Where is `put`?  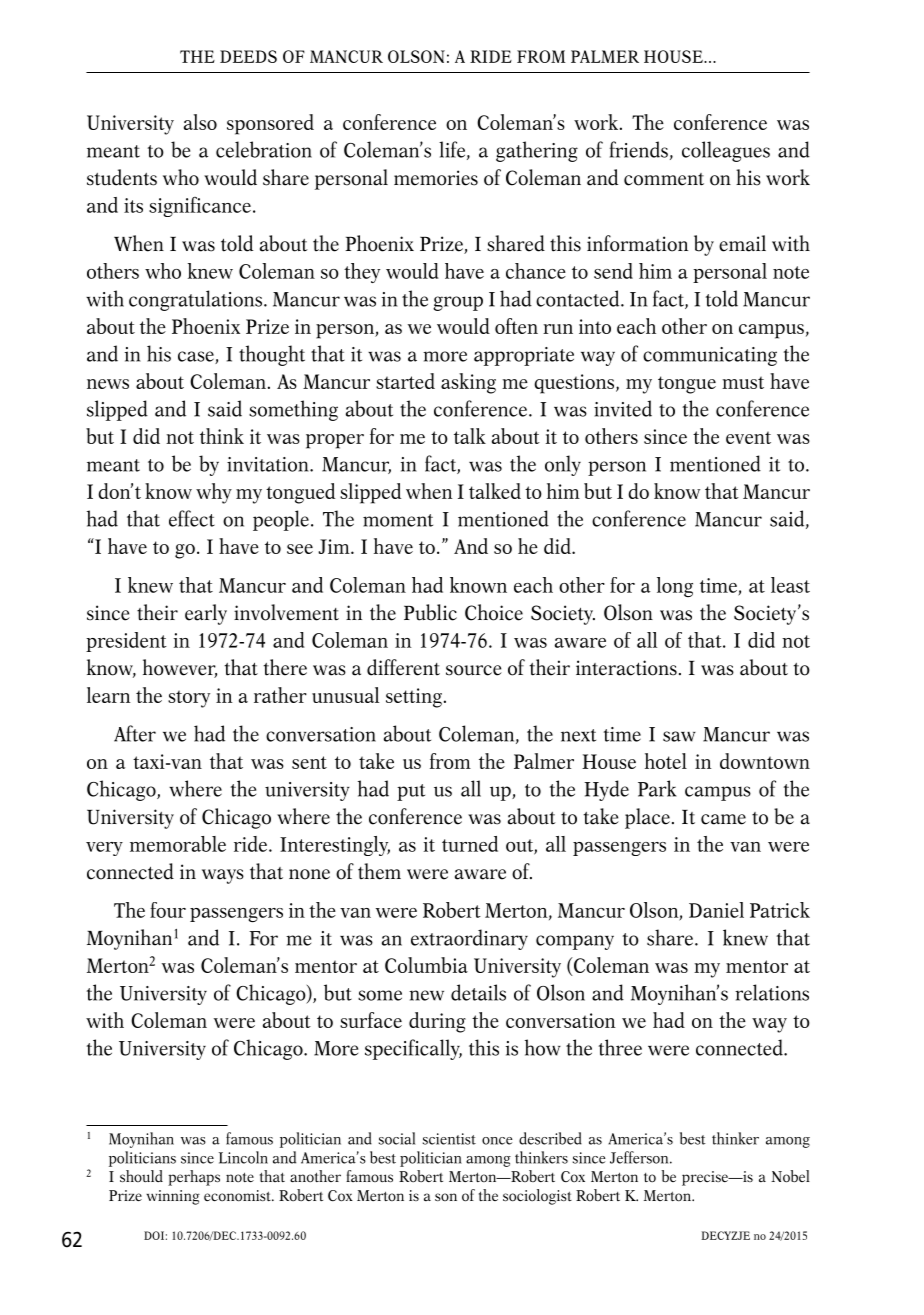 put is located at coordinates (411, 792).
